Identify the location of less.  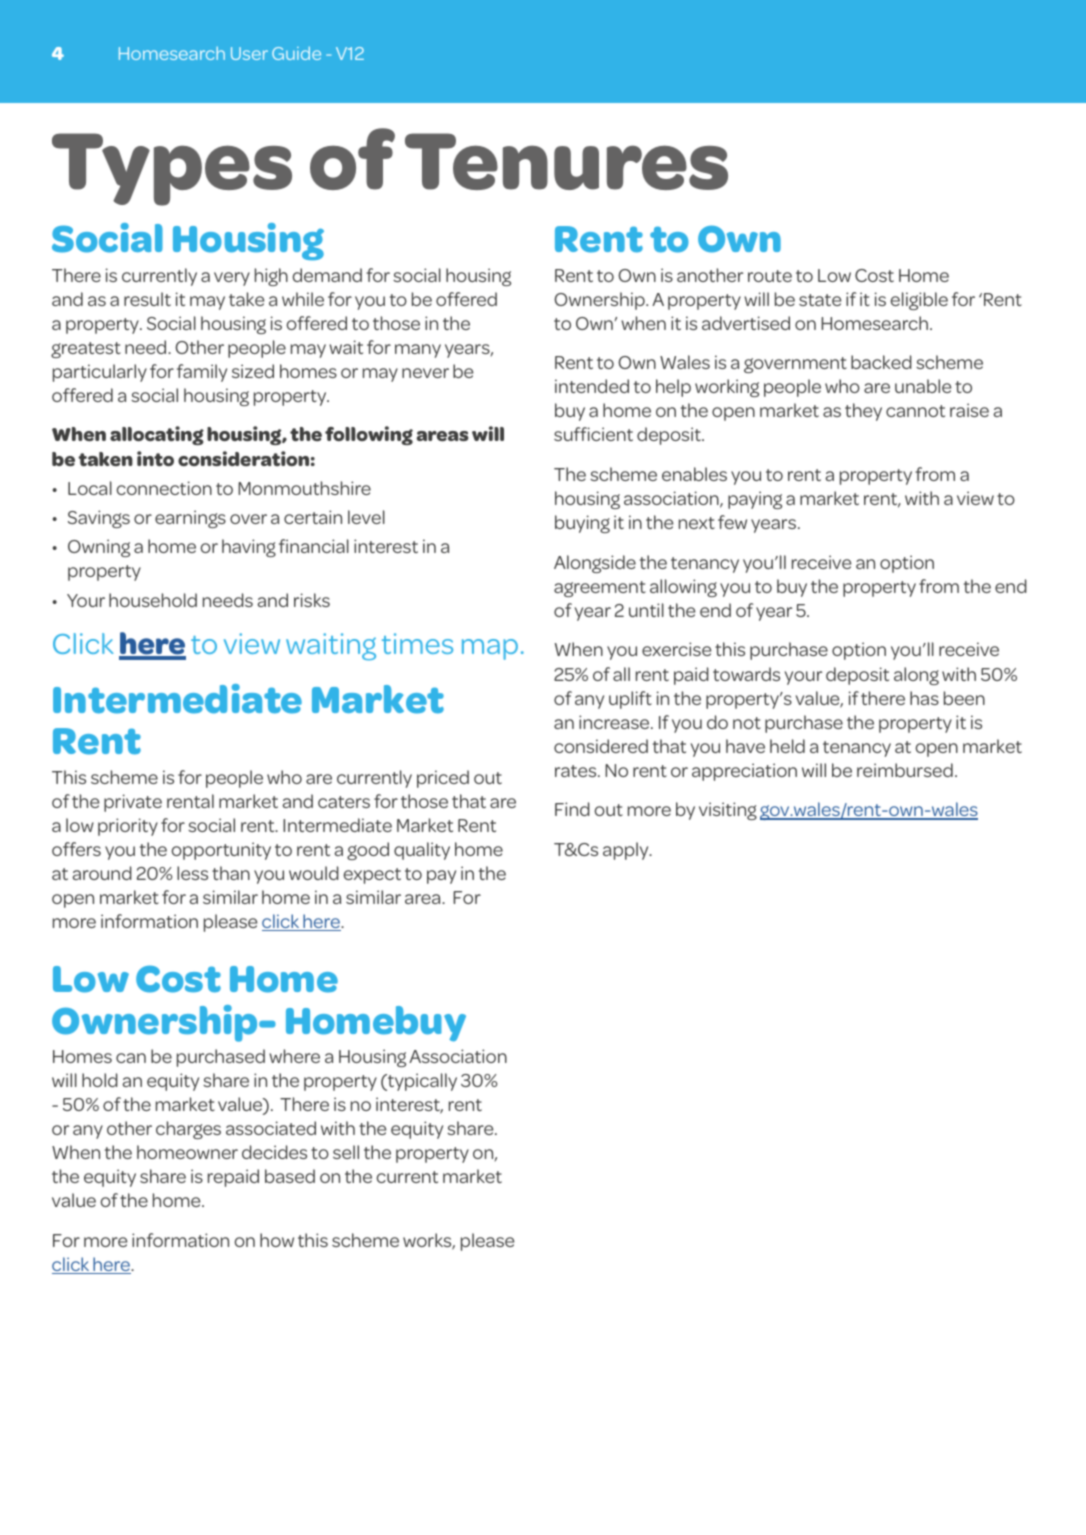
(192, 873).
